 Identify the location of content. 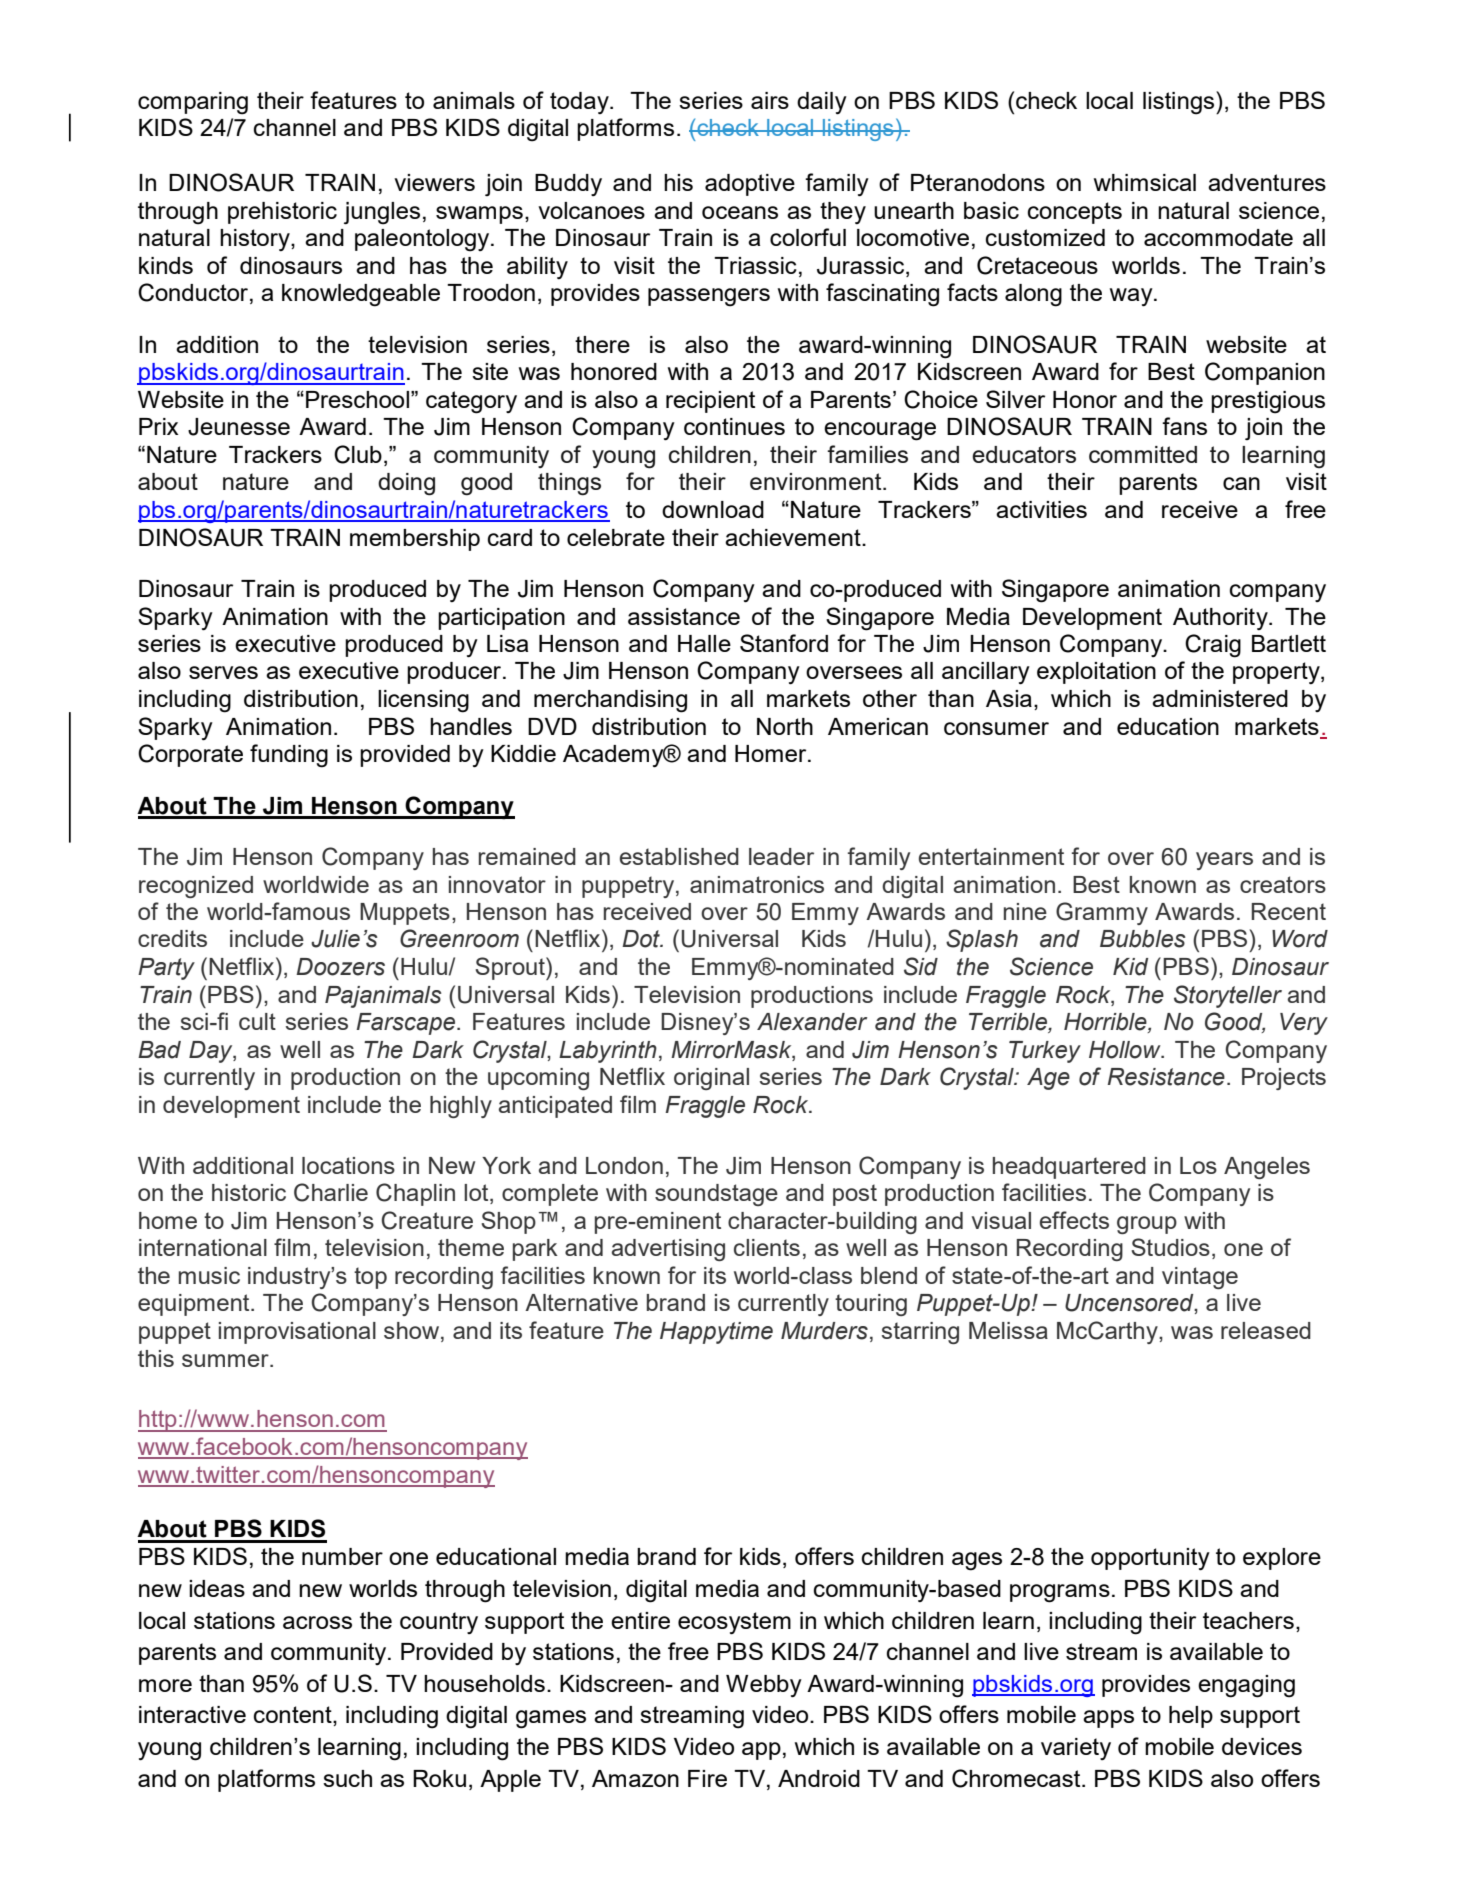
(294, 1716).
